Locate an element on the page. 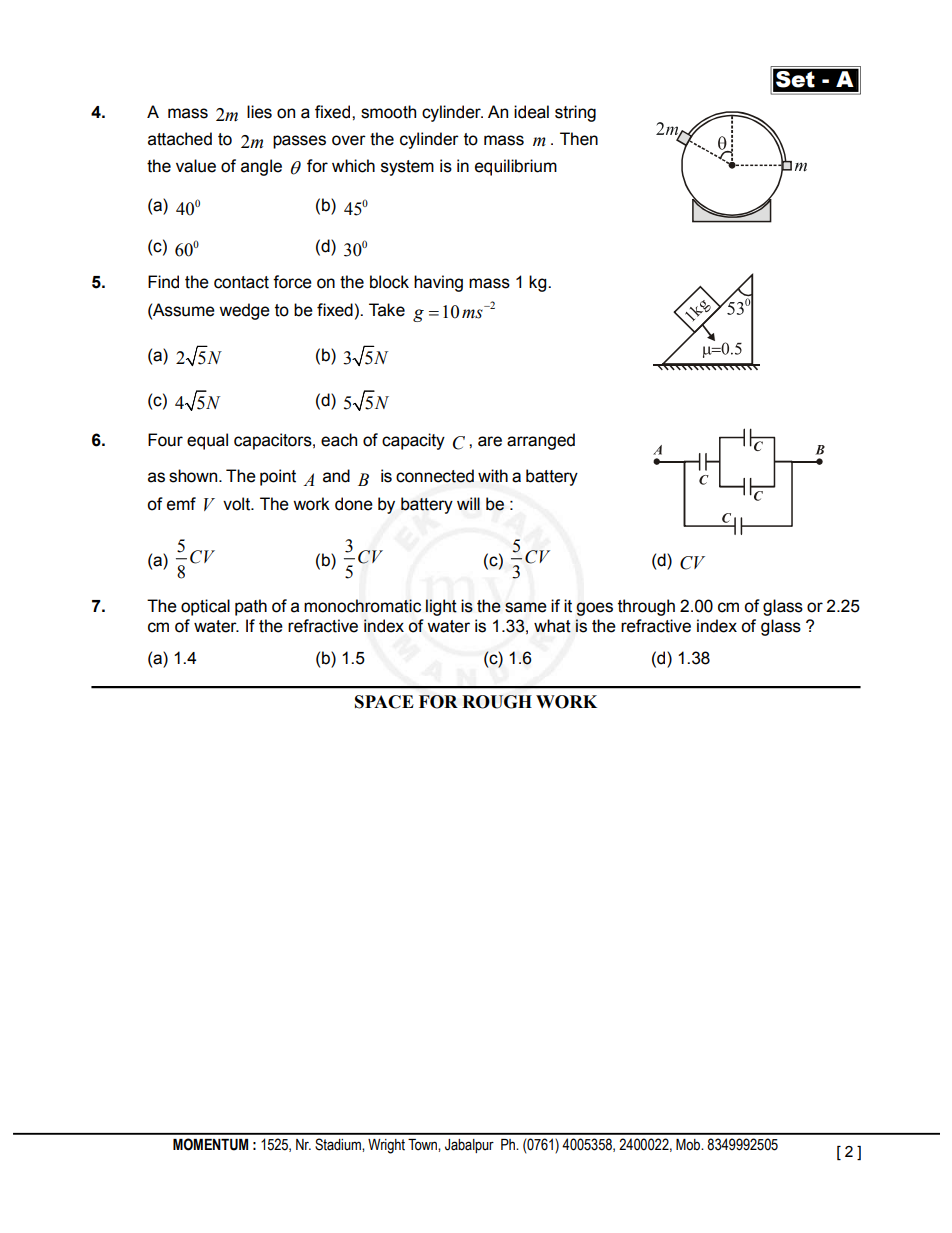 This document has height=1233, width=952. volt is located at coordinates (238, 504).
